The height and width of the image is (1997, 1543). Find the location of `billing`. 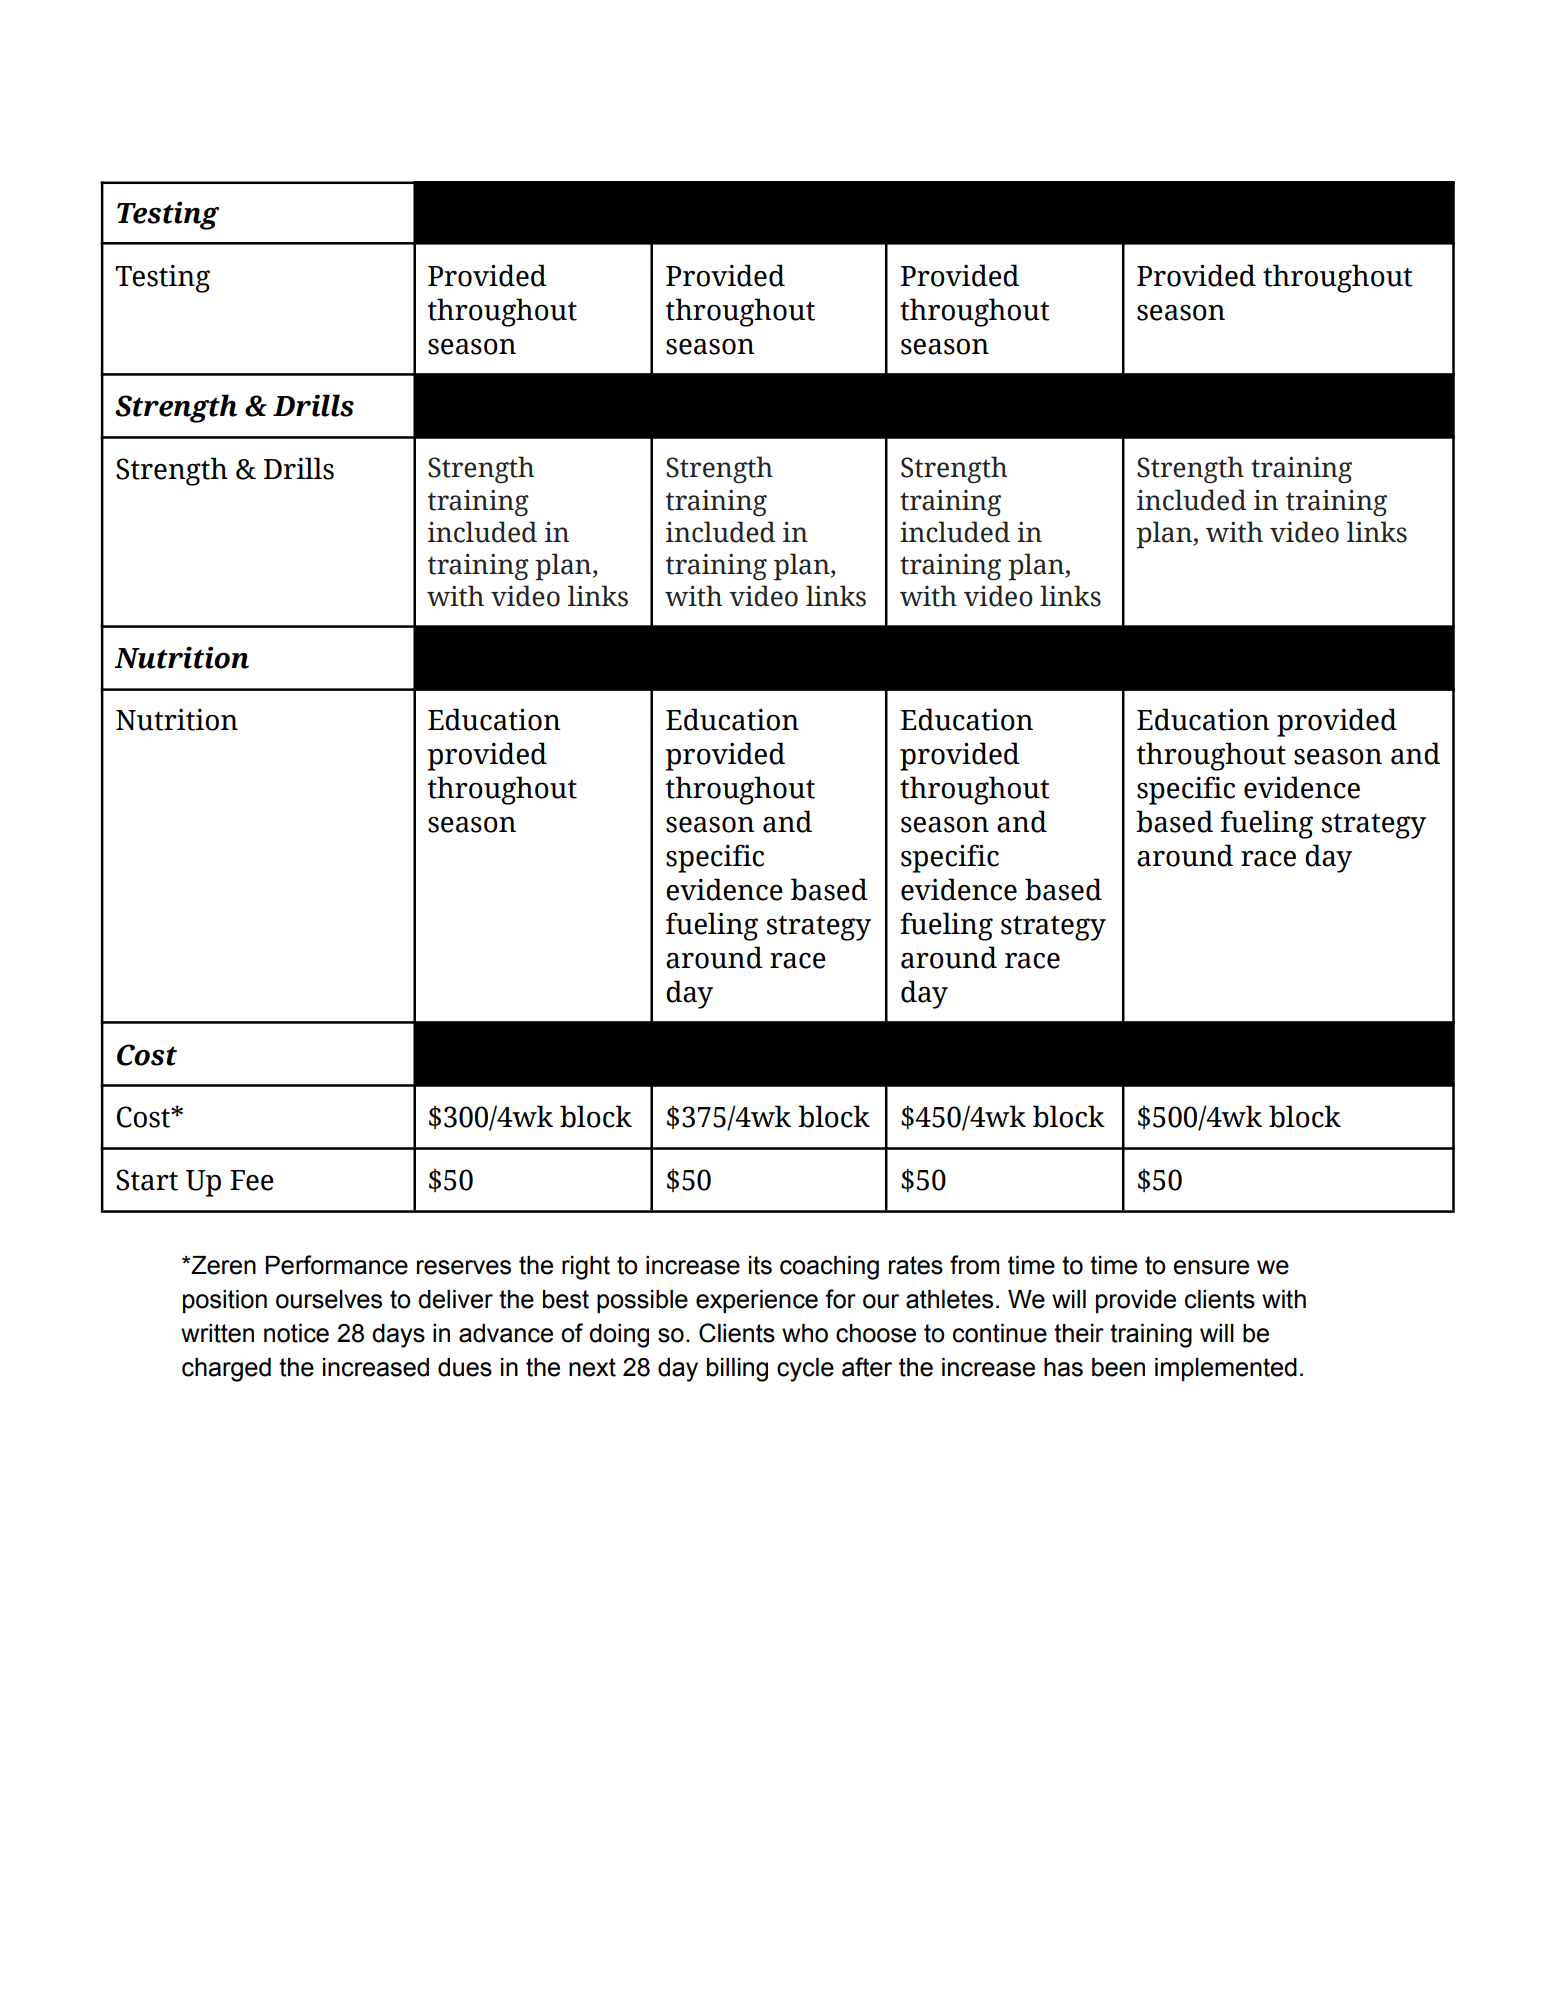

billing is located at coordinates (737, 1370).
